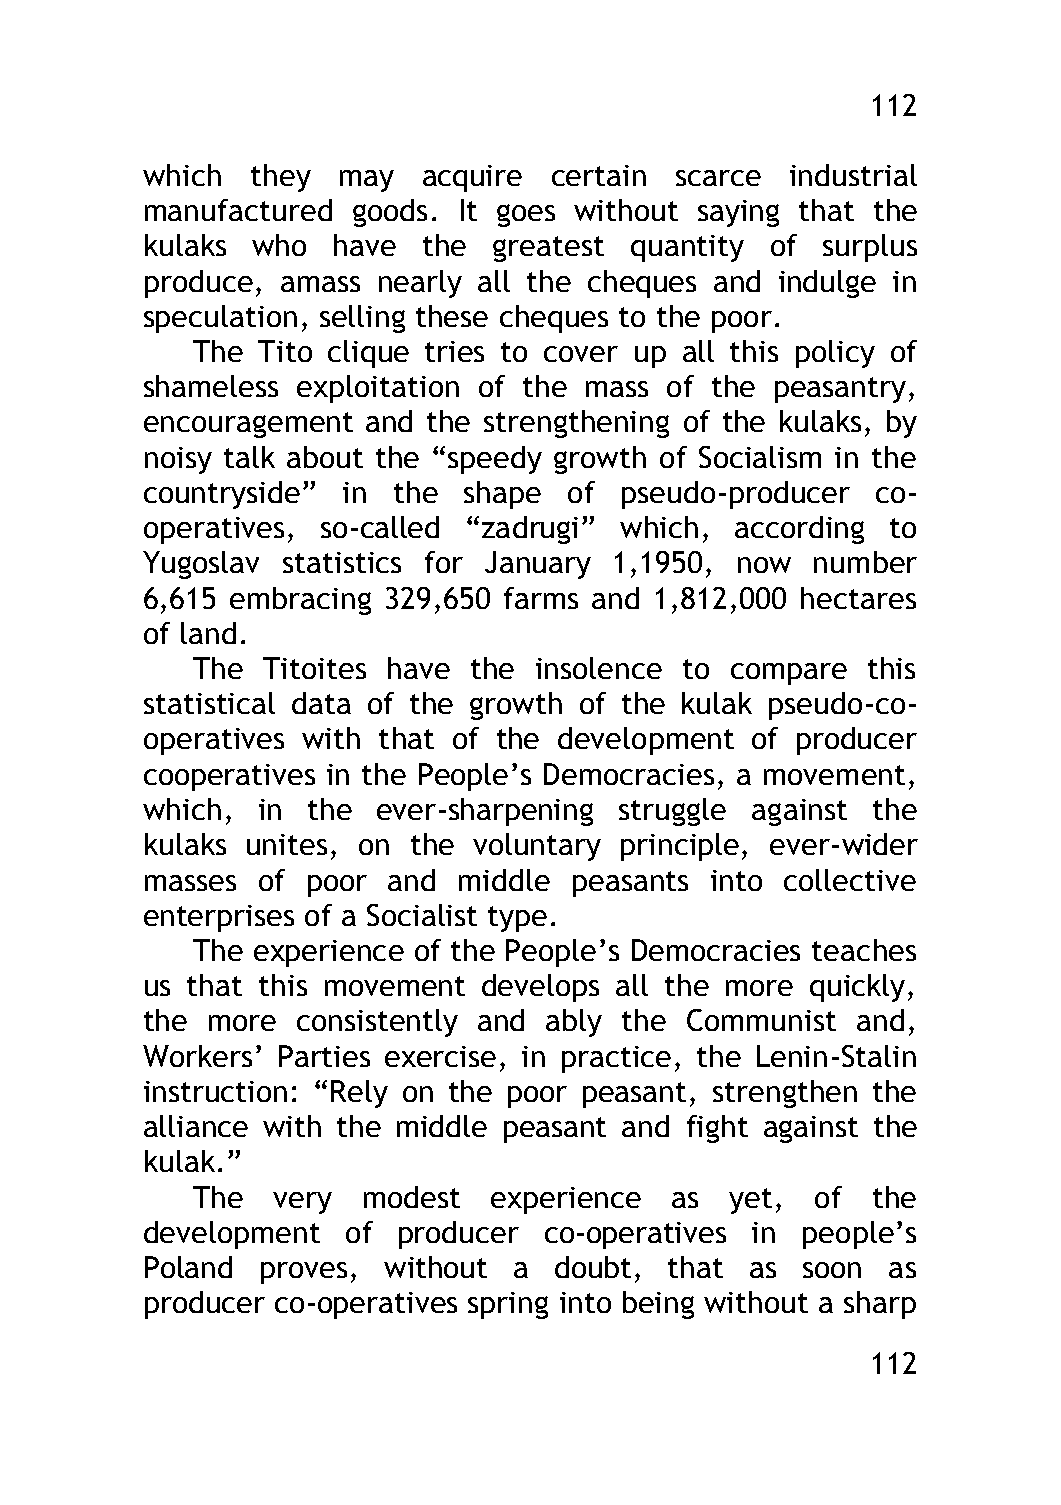  Describe the element at coordinates (508, 1305) in the screenshot. I see `spring` at that location.
